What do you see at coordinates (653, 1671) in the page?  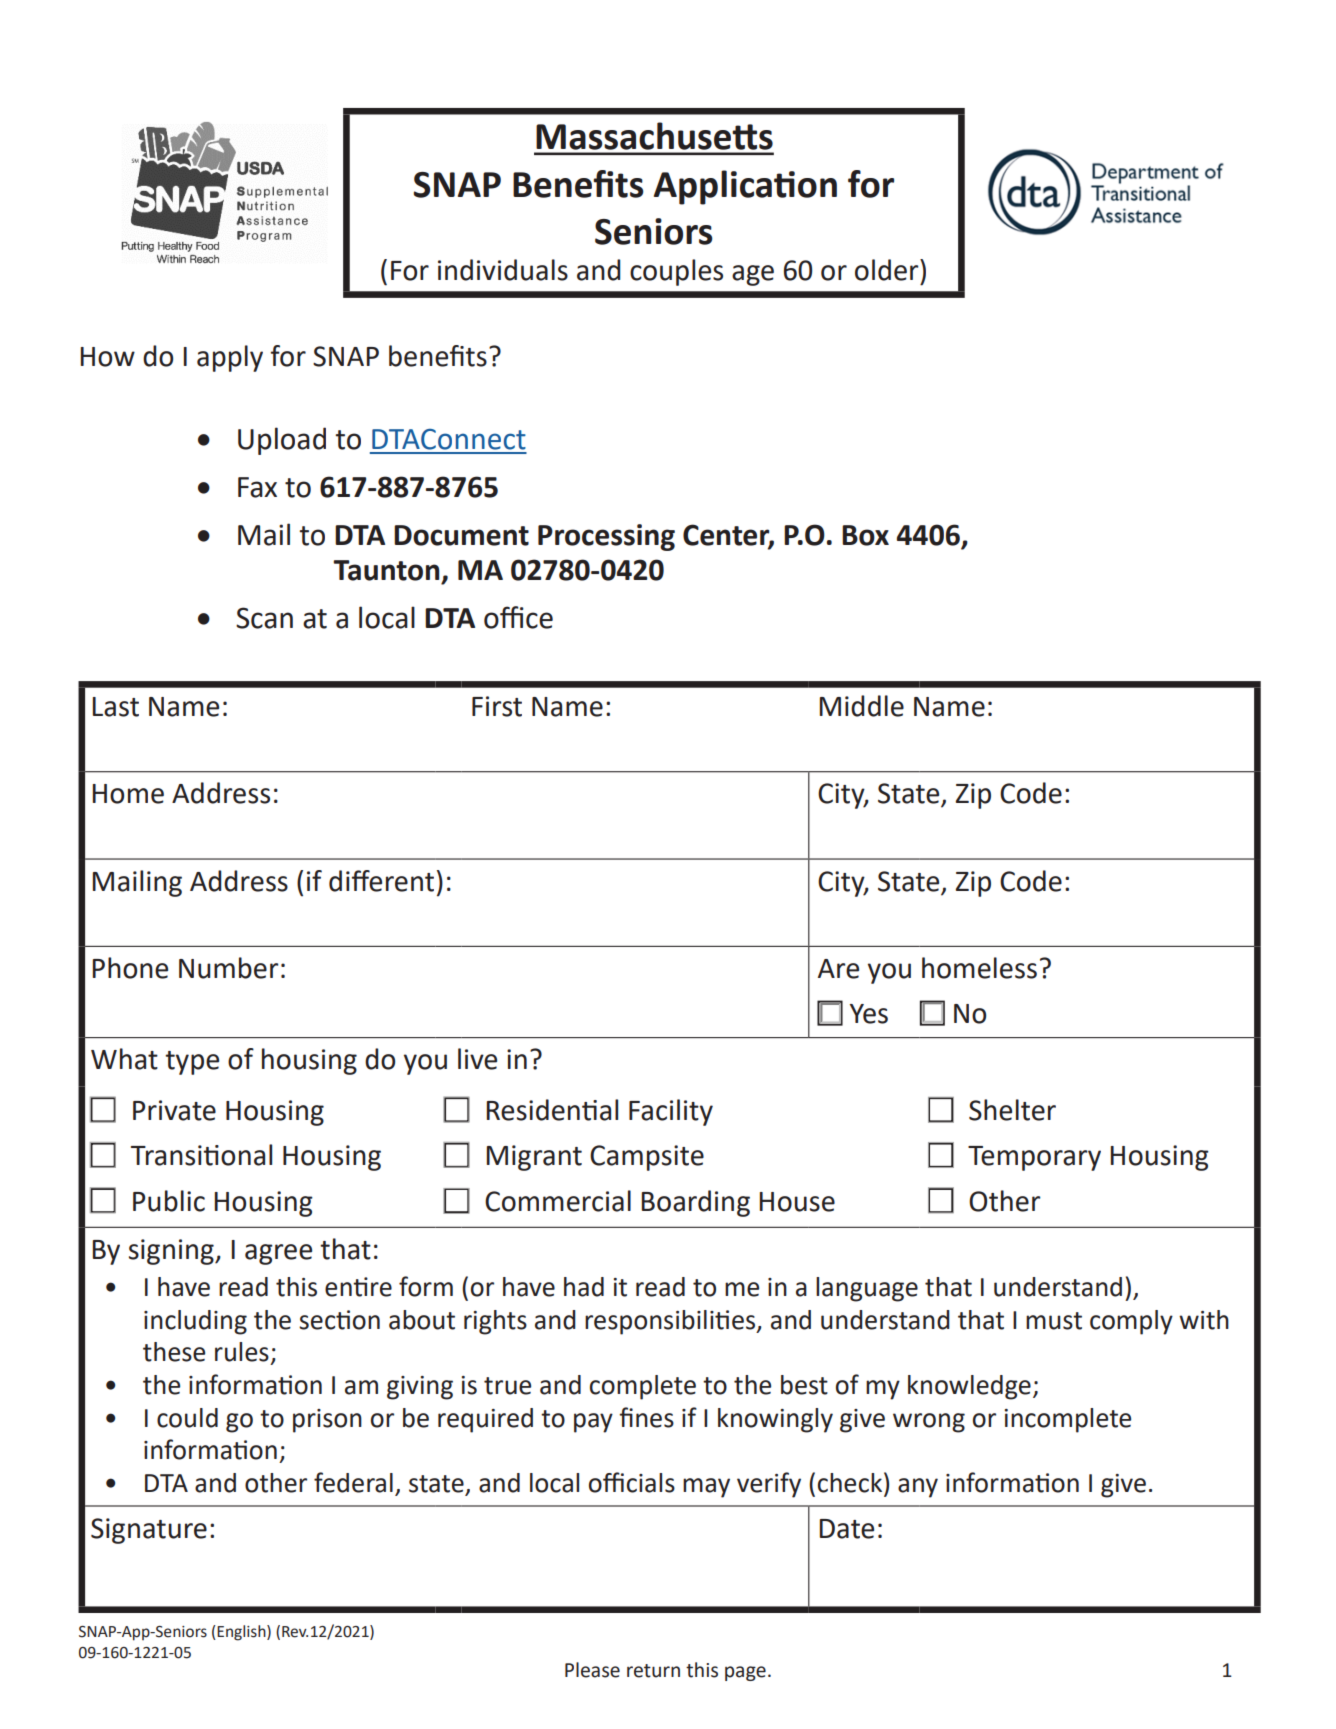 I see `return` at bounding box center [653, 1671].
